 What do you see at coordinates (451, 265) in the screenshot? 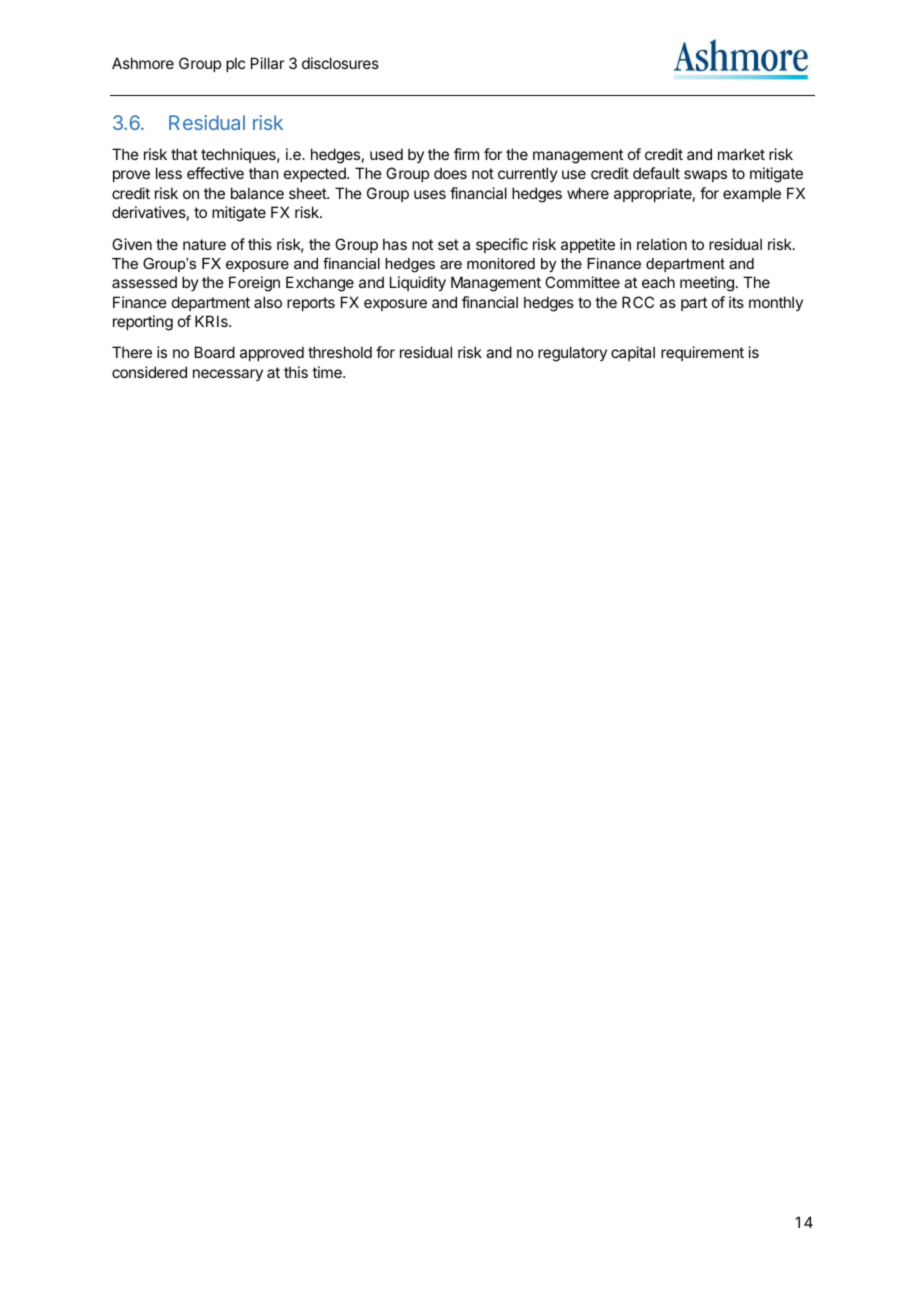
I see `are` at bounding box center [451, 265].
